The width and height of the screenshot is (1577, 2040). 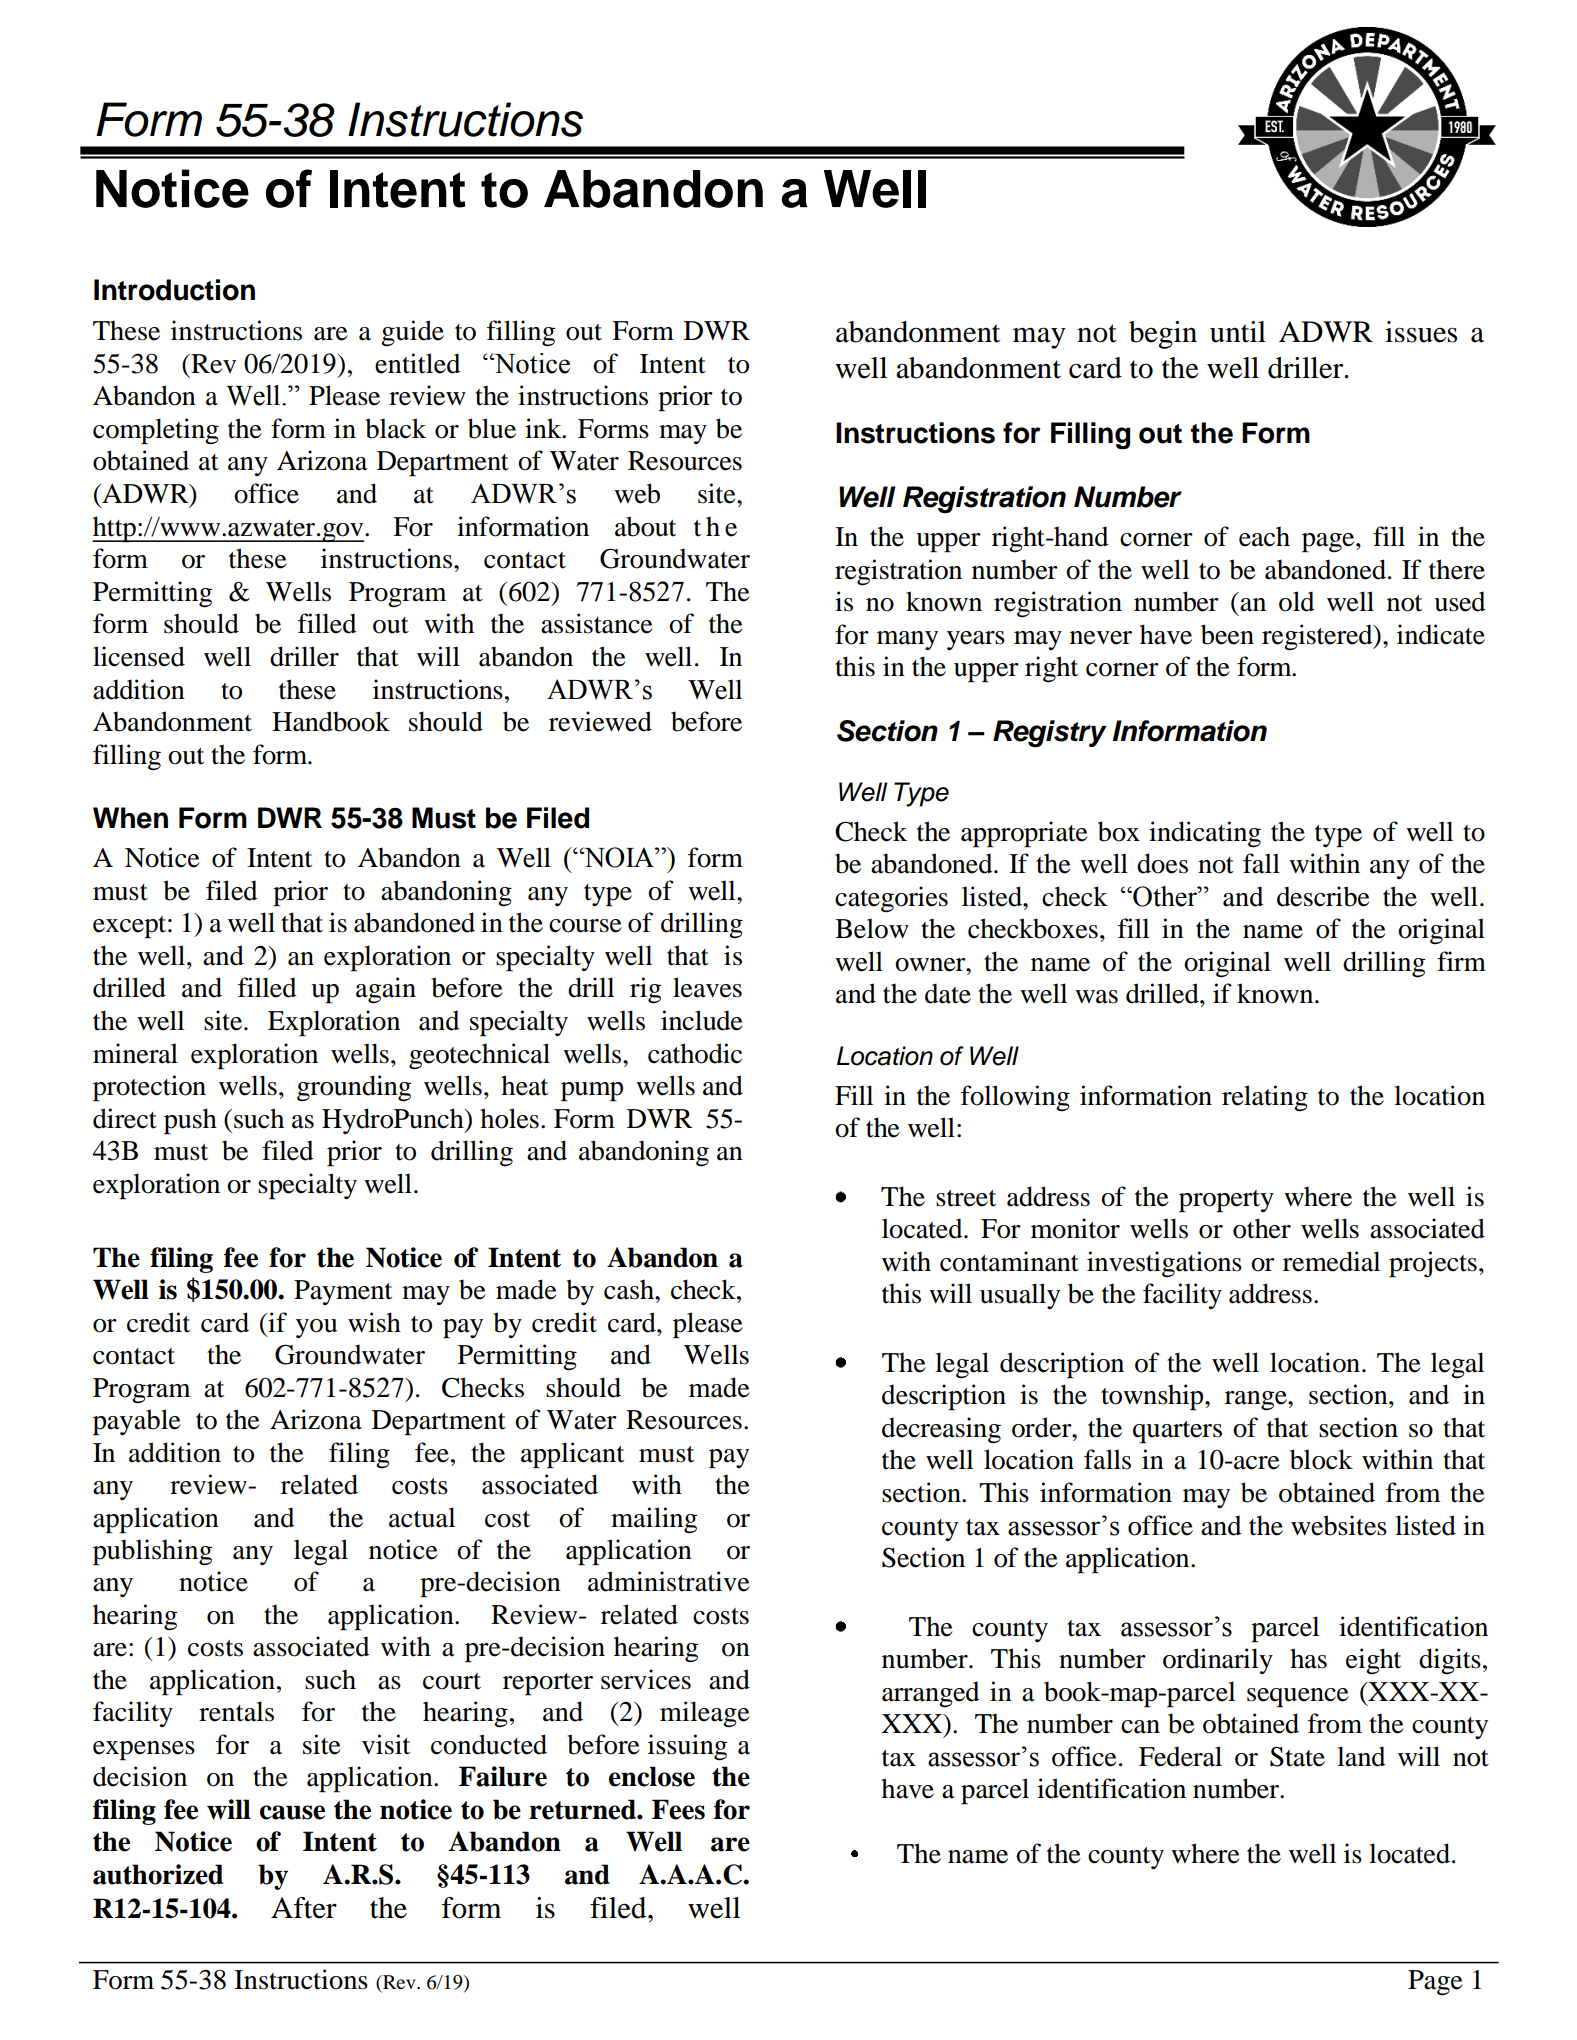 I want to click on actual, so click(x=422, y=1517).
